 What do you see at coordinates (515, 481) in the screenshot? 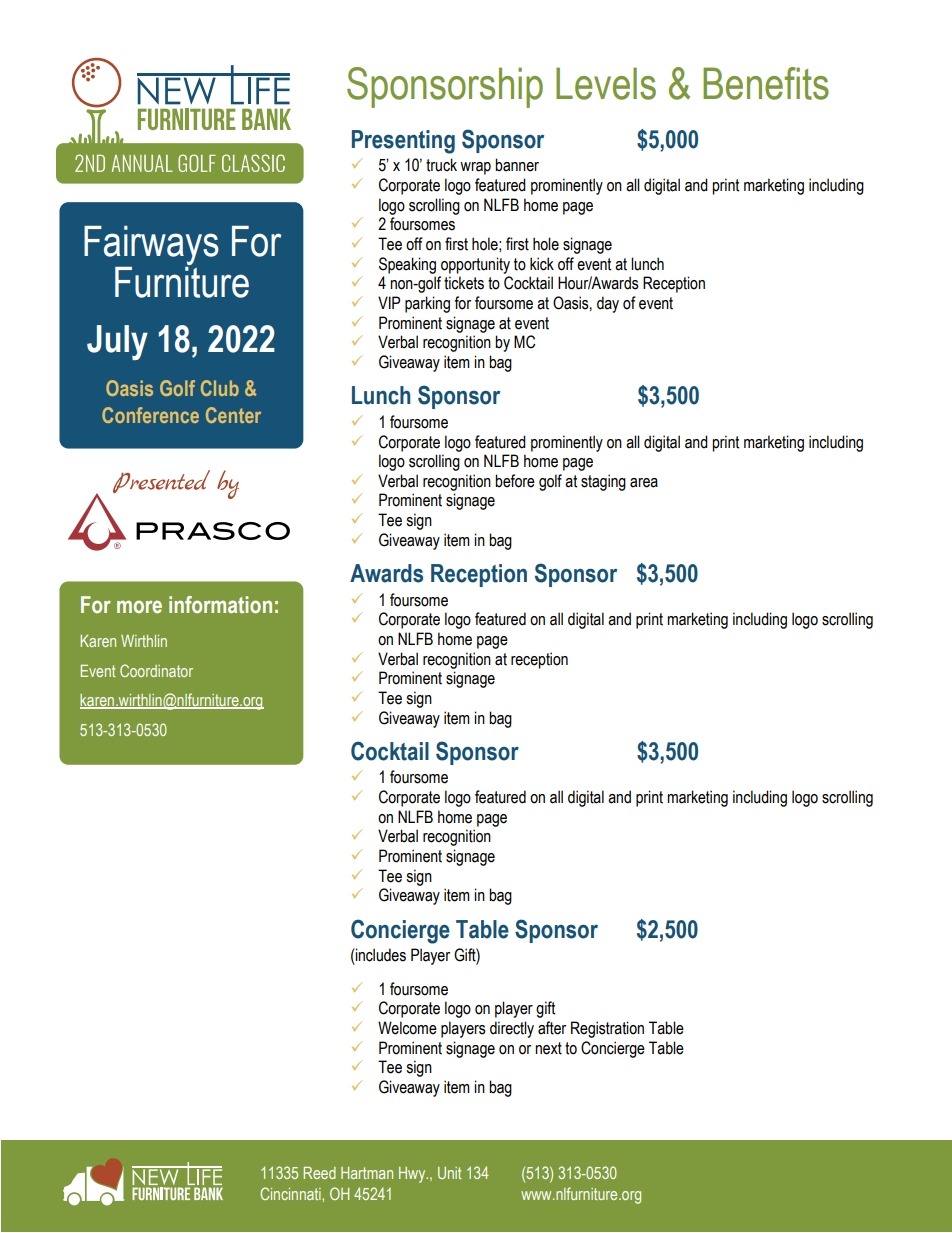
I see `before` at bounding box center [515, 481].
